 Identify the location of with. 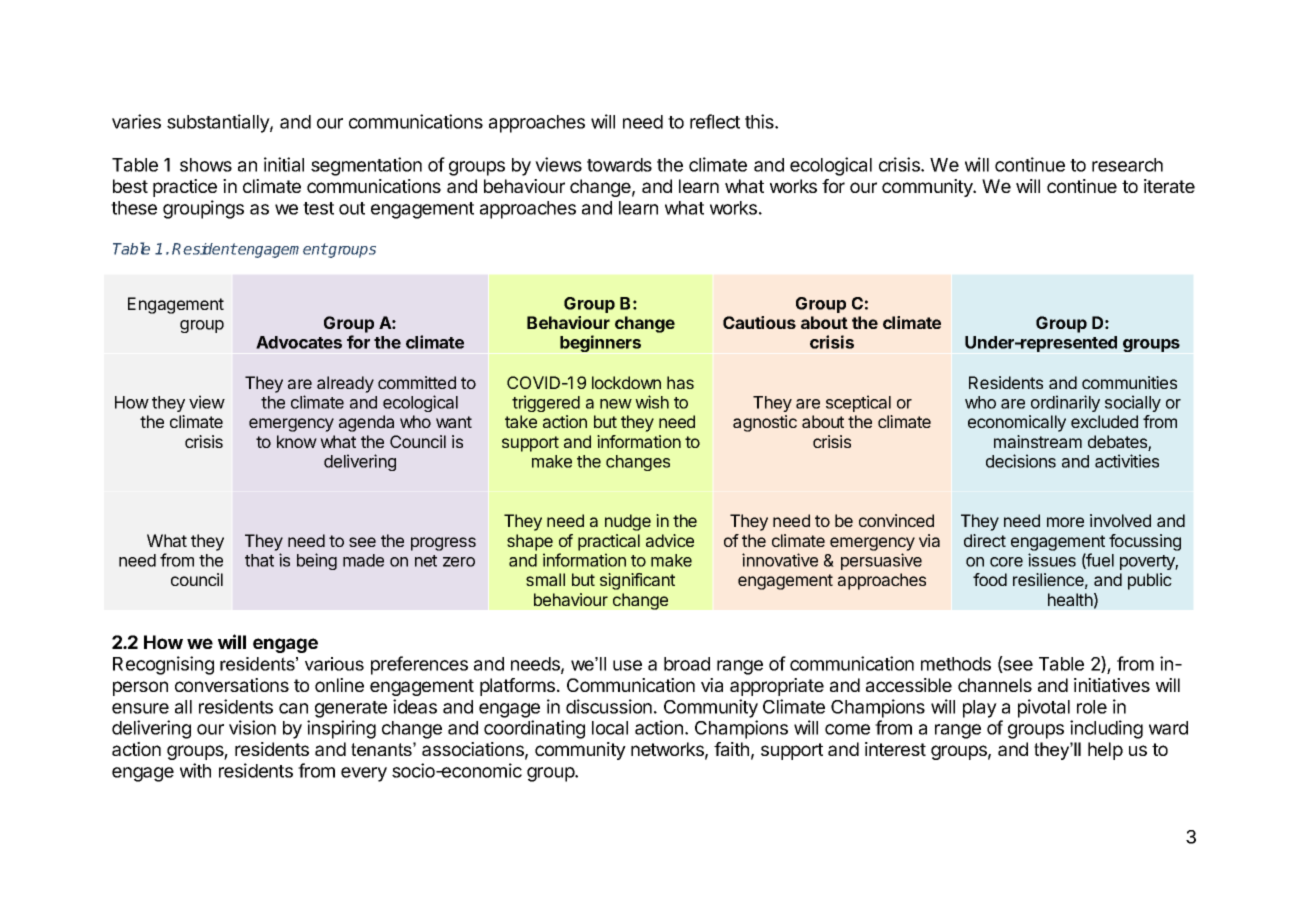
(195, 770).
